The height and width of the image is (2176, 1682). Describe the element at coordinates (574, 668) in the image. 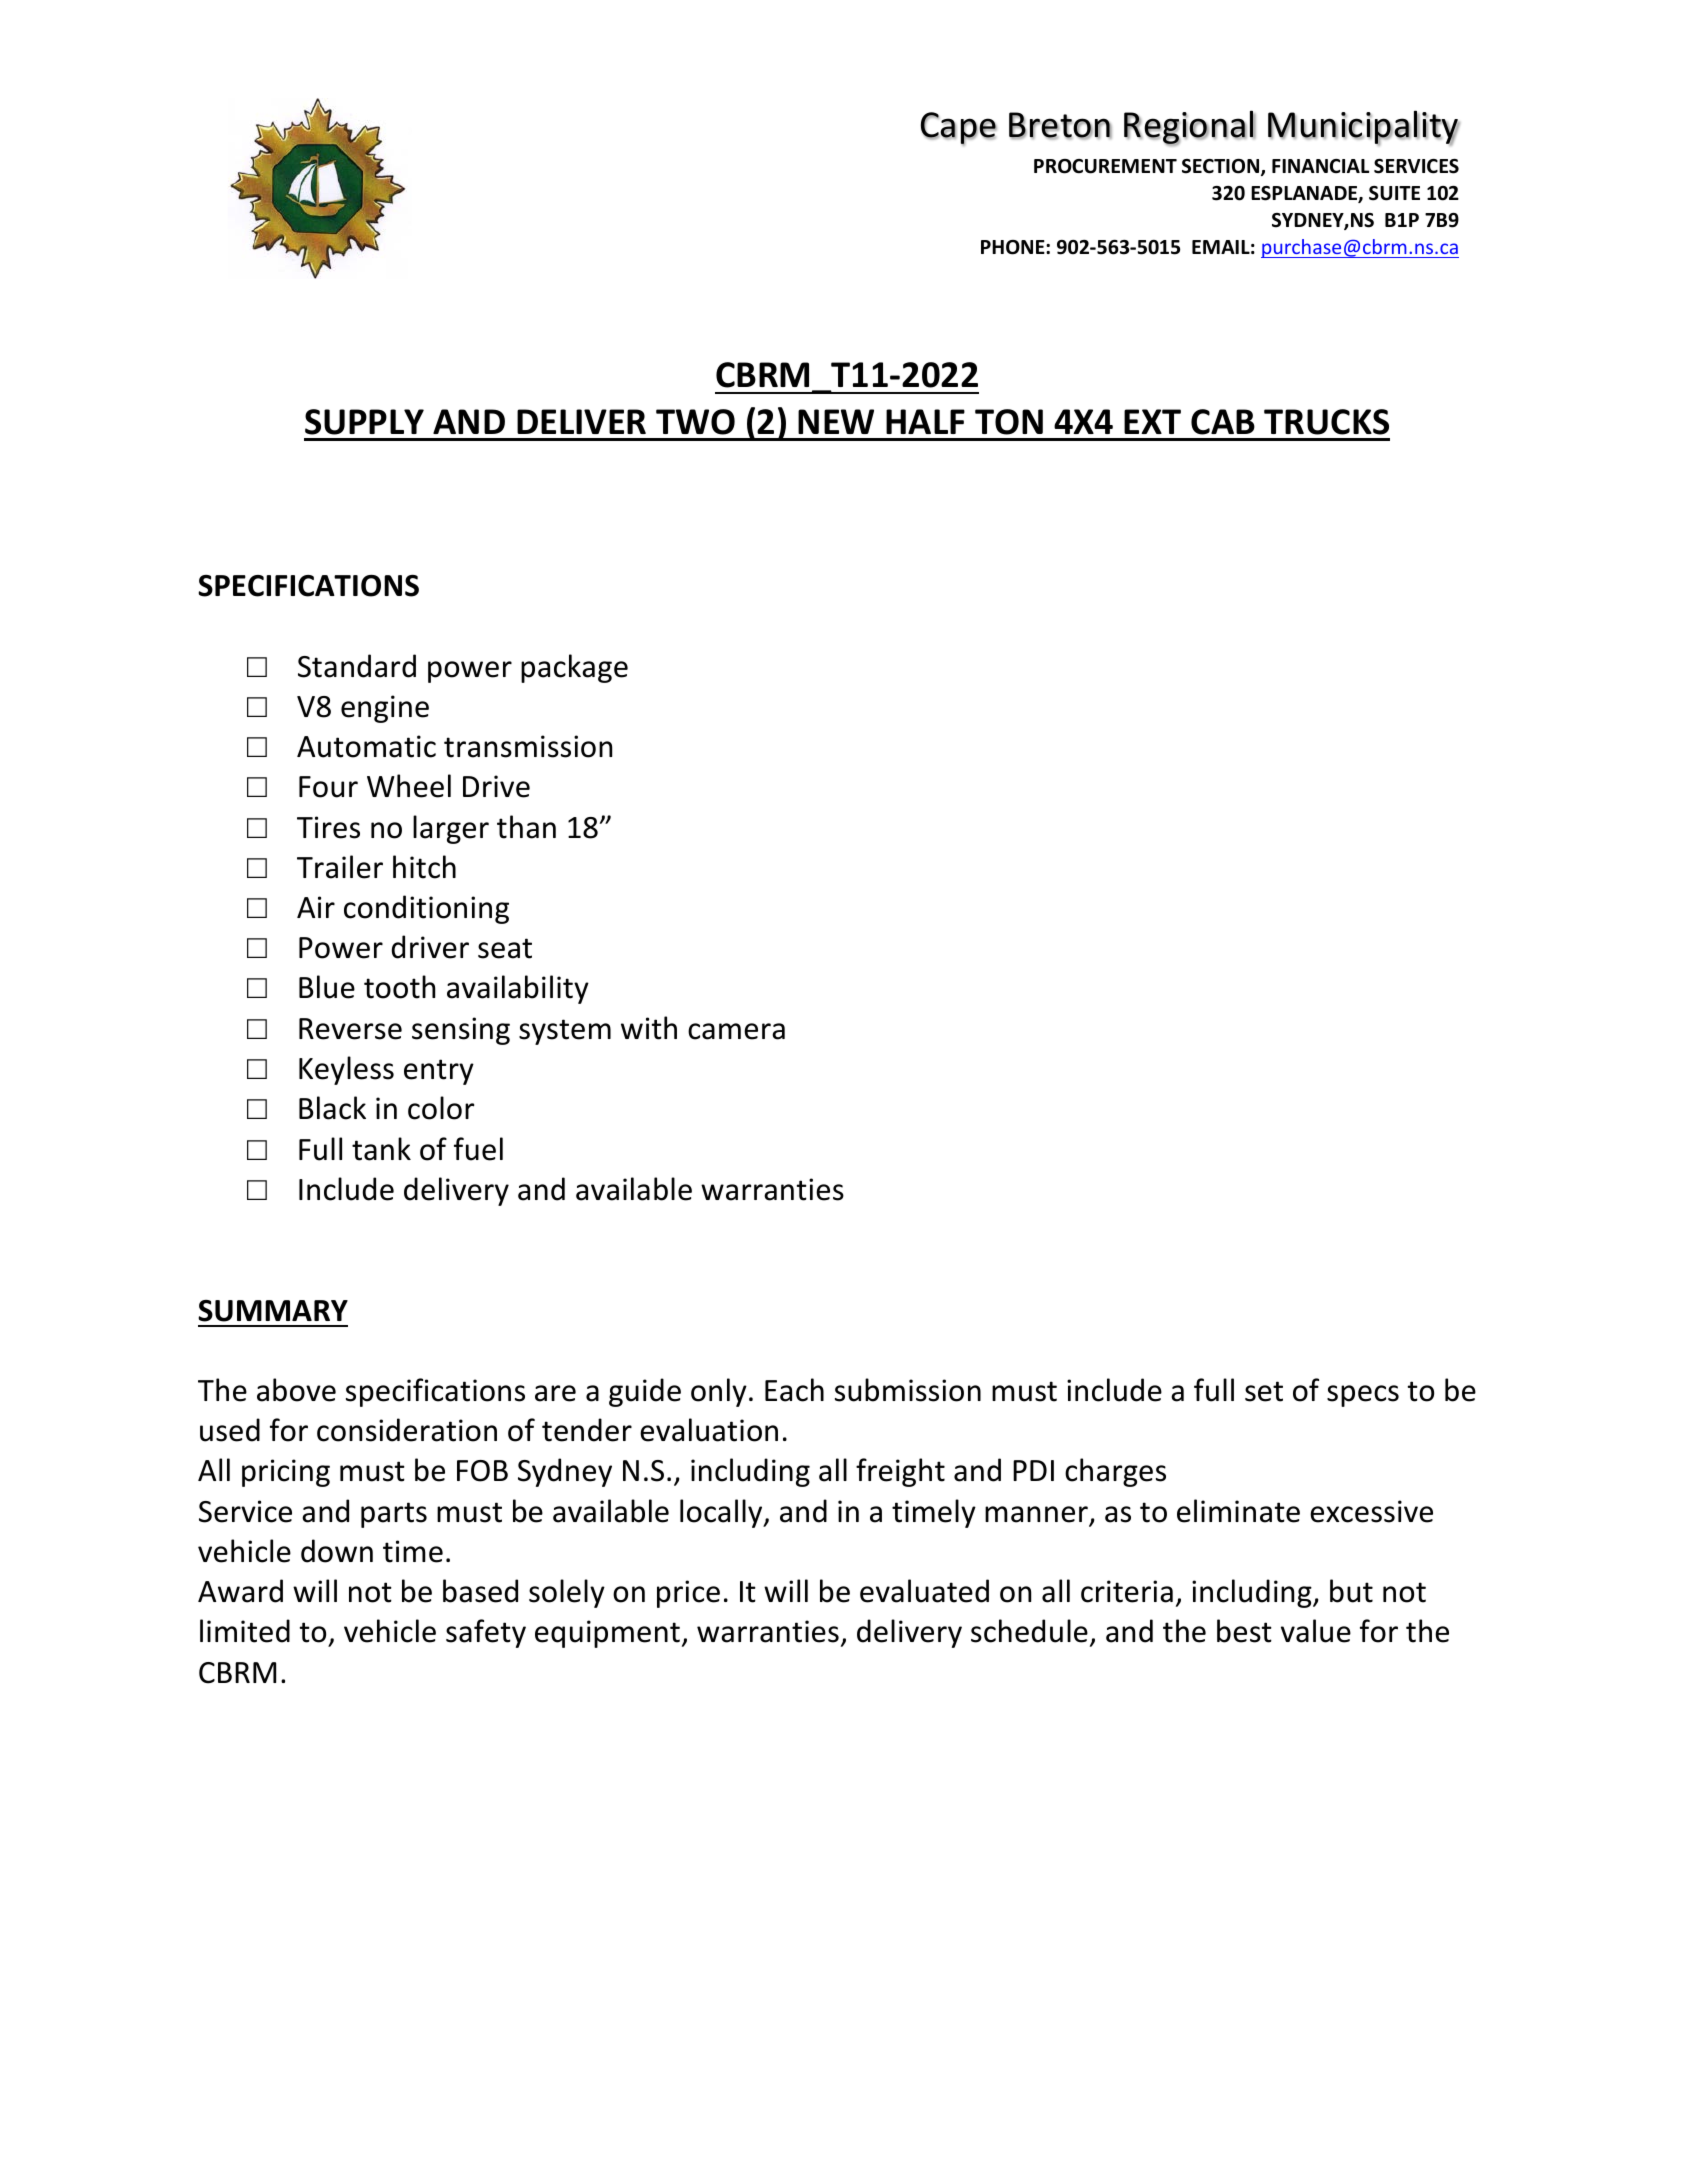

I see `package` at that location.
